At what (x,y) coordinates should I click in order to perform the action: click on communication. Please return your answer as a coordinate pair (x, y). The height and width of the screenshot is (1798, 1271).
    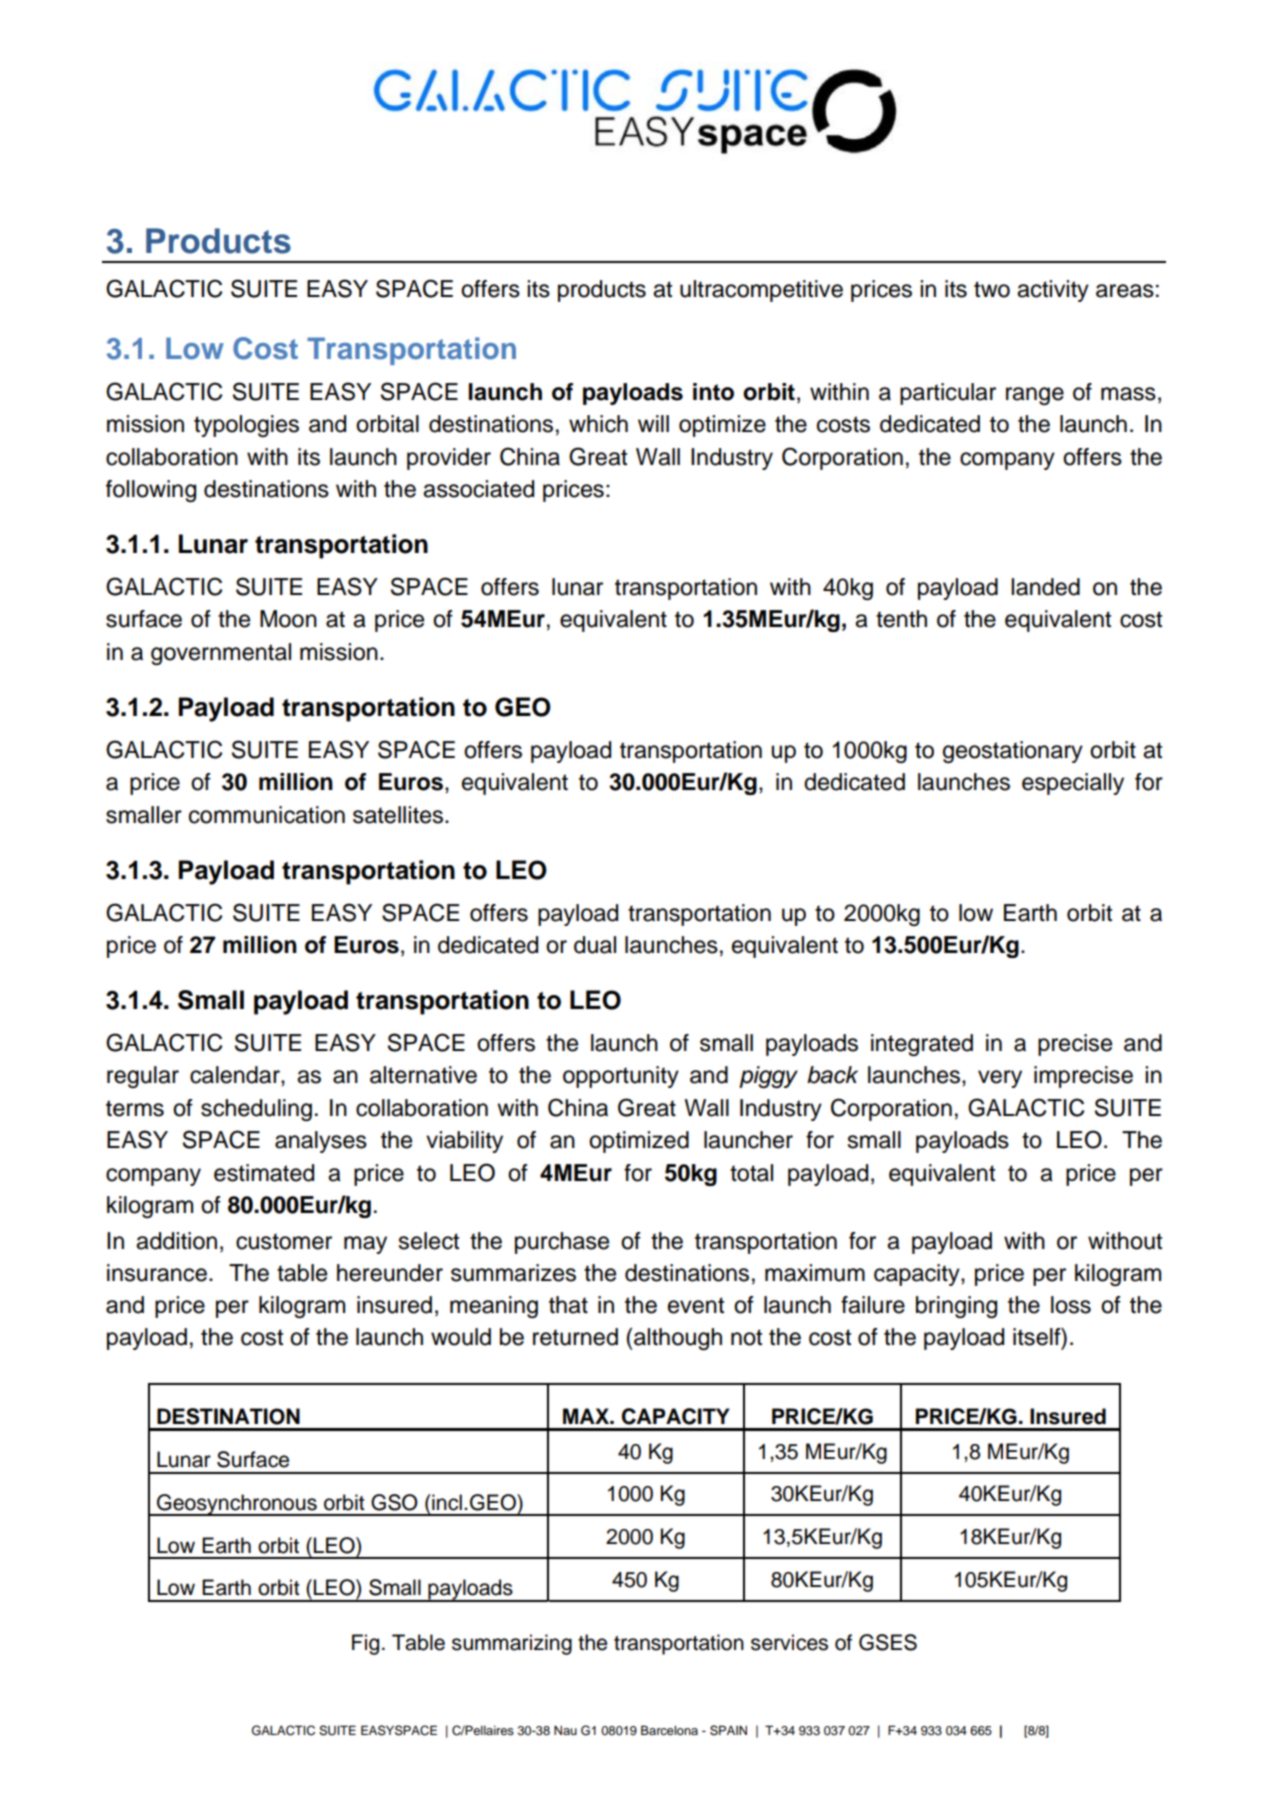
    Looking at the image, I should click on (267, 815).
